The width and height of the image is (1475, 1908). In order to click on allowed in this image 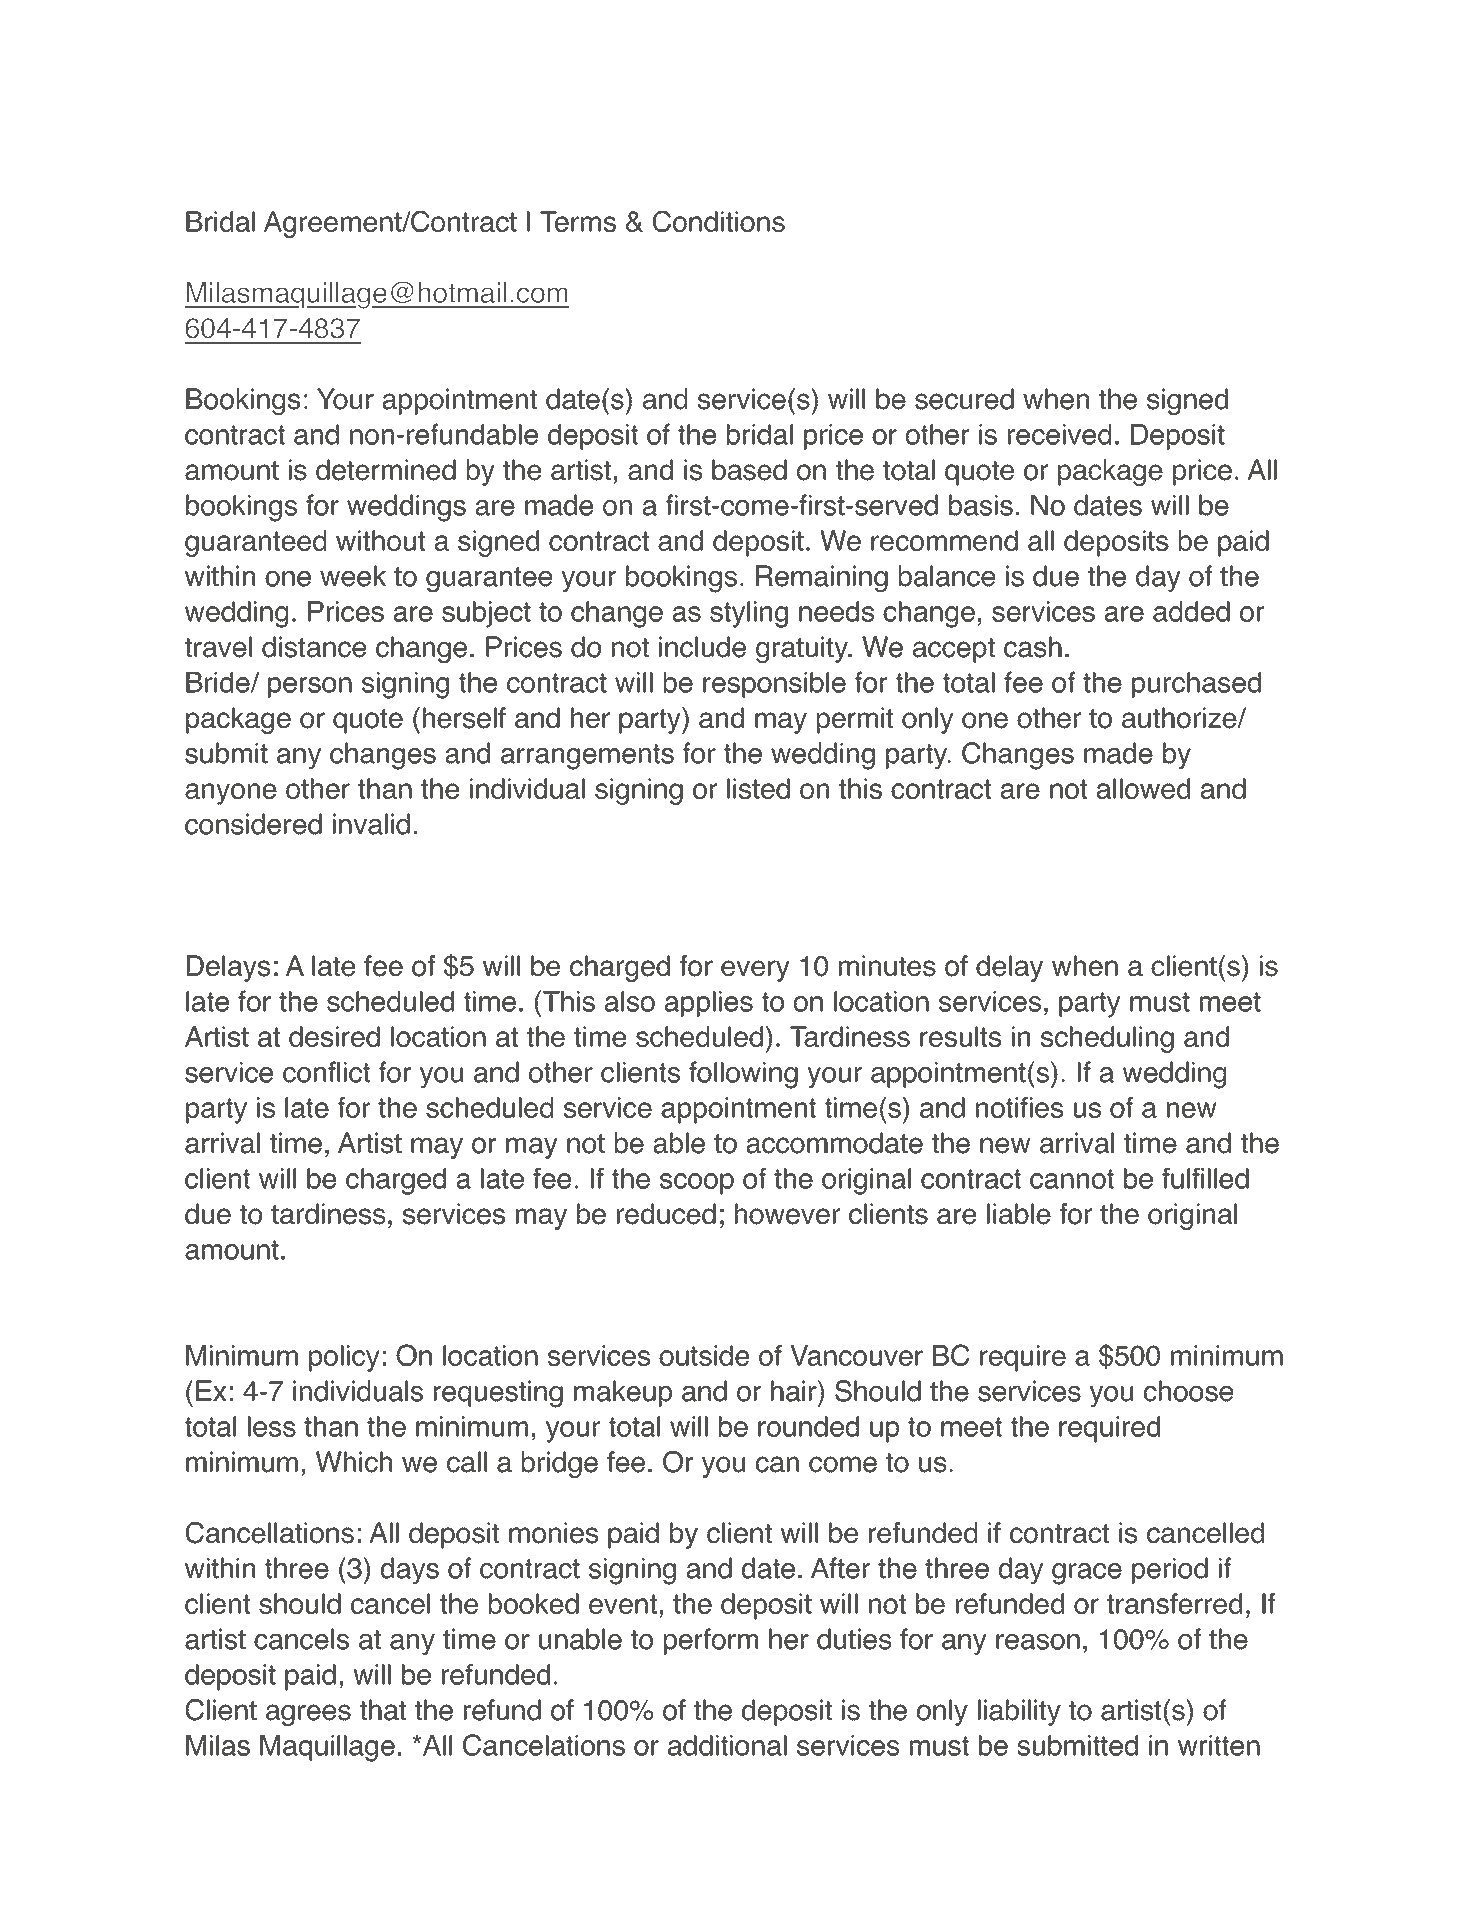, I will do `click(1143, 788)`.
